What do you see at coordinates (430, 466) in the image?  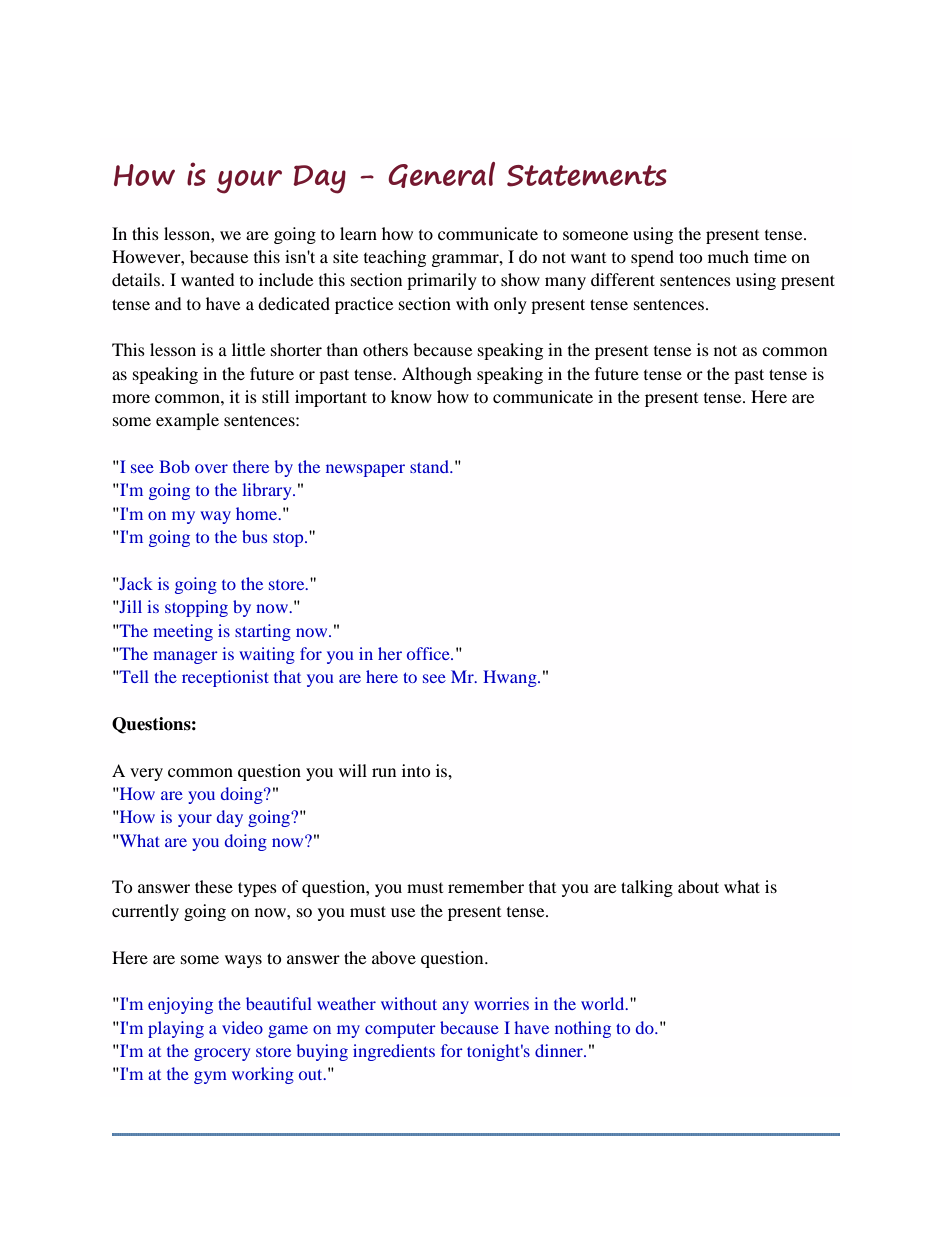 I see `stand` at bounding box center [430, 466].
